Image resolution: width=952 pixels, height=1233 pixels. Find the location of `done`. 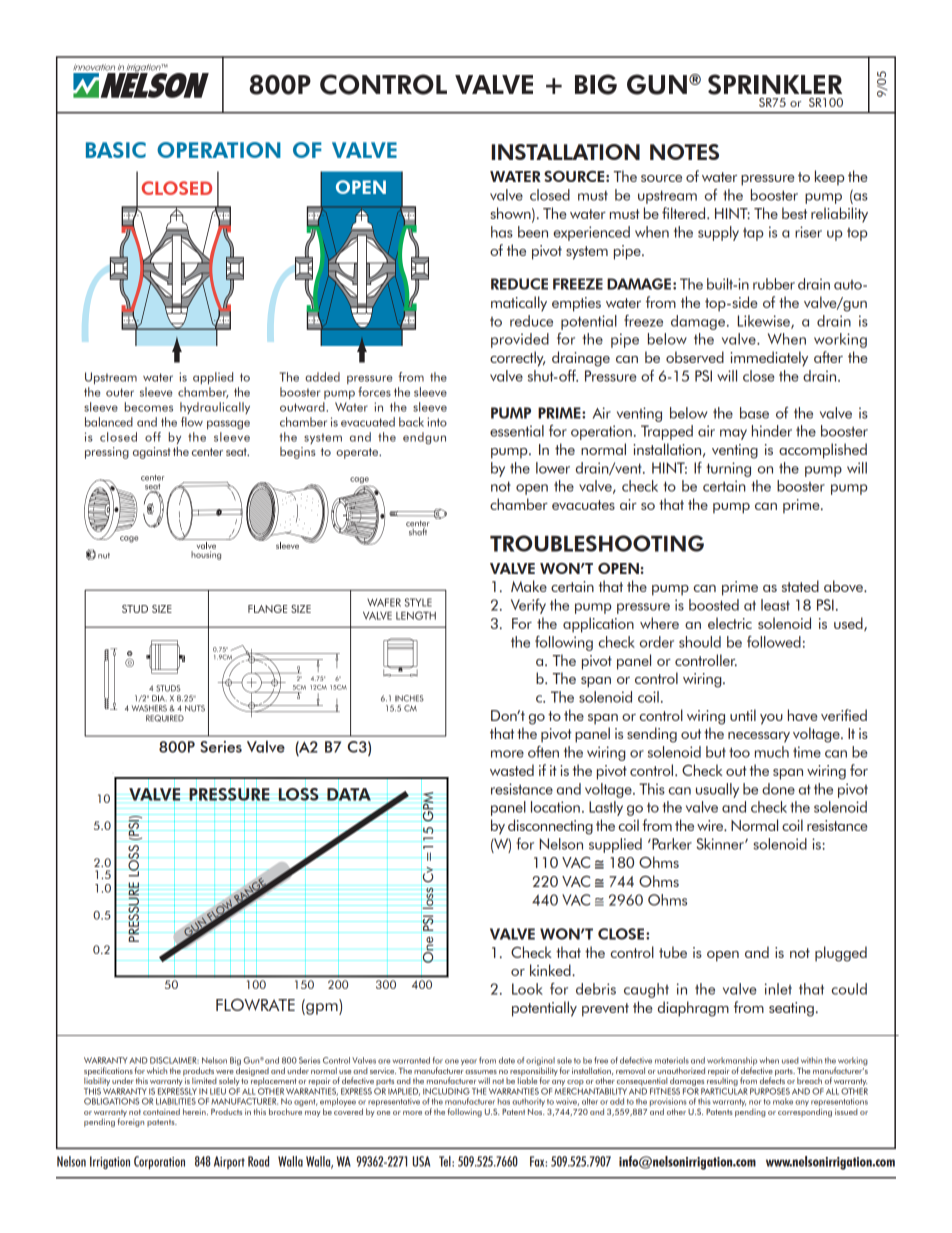

done is located at coordinates (778, 789).
